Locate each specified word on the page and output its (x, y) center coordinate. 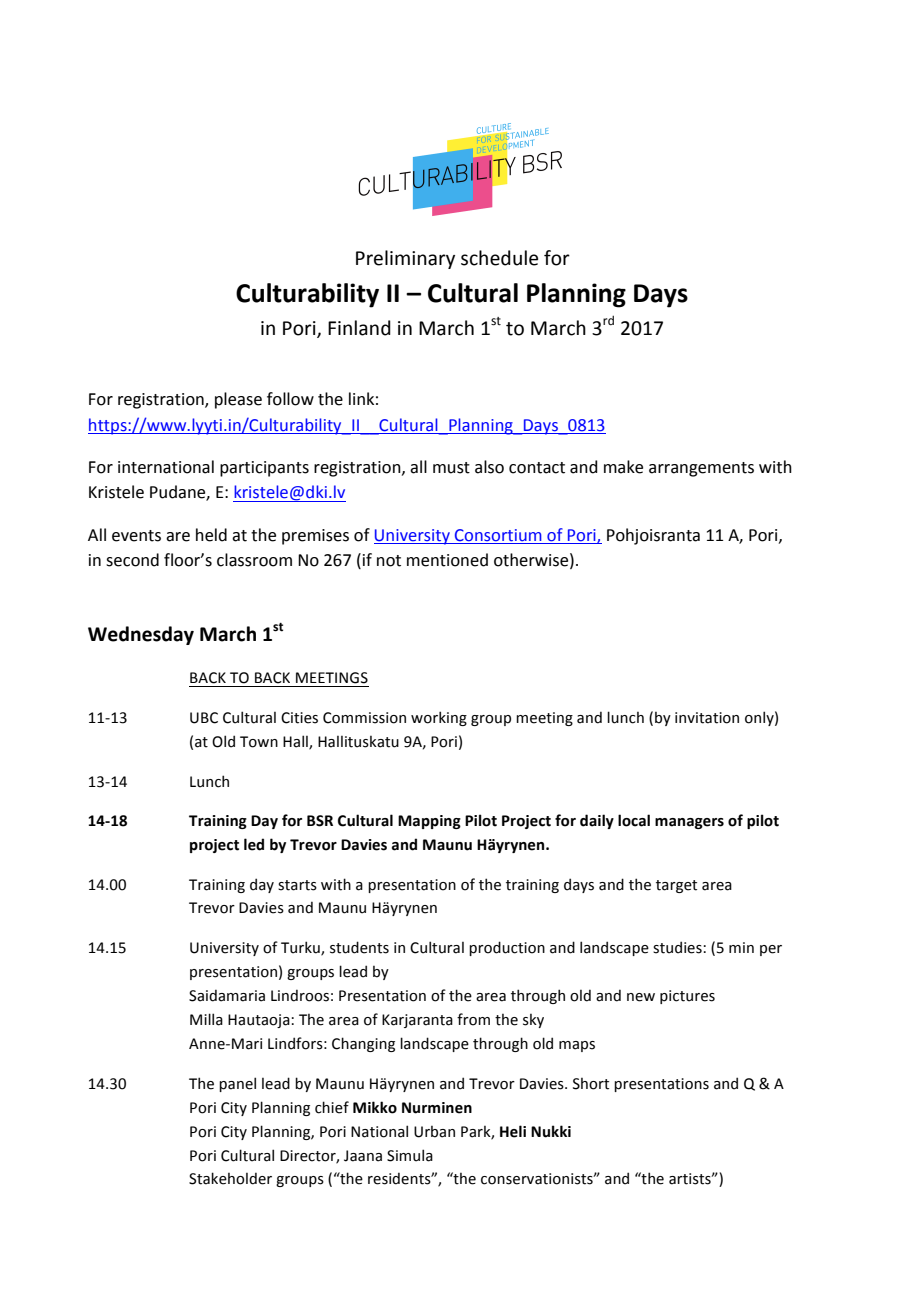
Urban (434, 1132)
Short (591, 1084)
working (439, 718)
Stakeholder (230, 1178)
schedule (499, 258)
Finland (359, 328)
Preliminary (405, 259)
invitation (707, 718)
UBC (204, 718)
